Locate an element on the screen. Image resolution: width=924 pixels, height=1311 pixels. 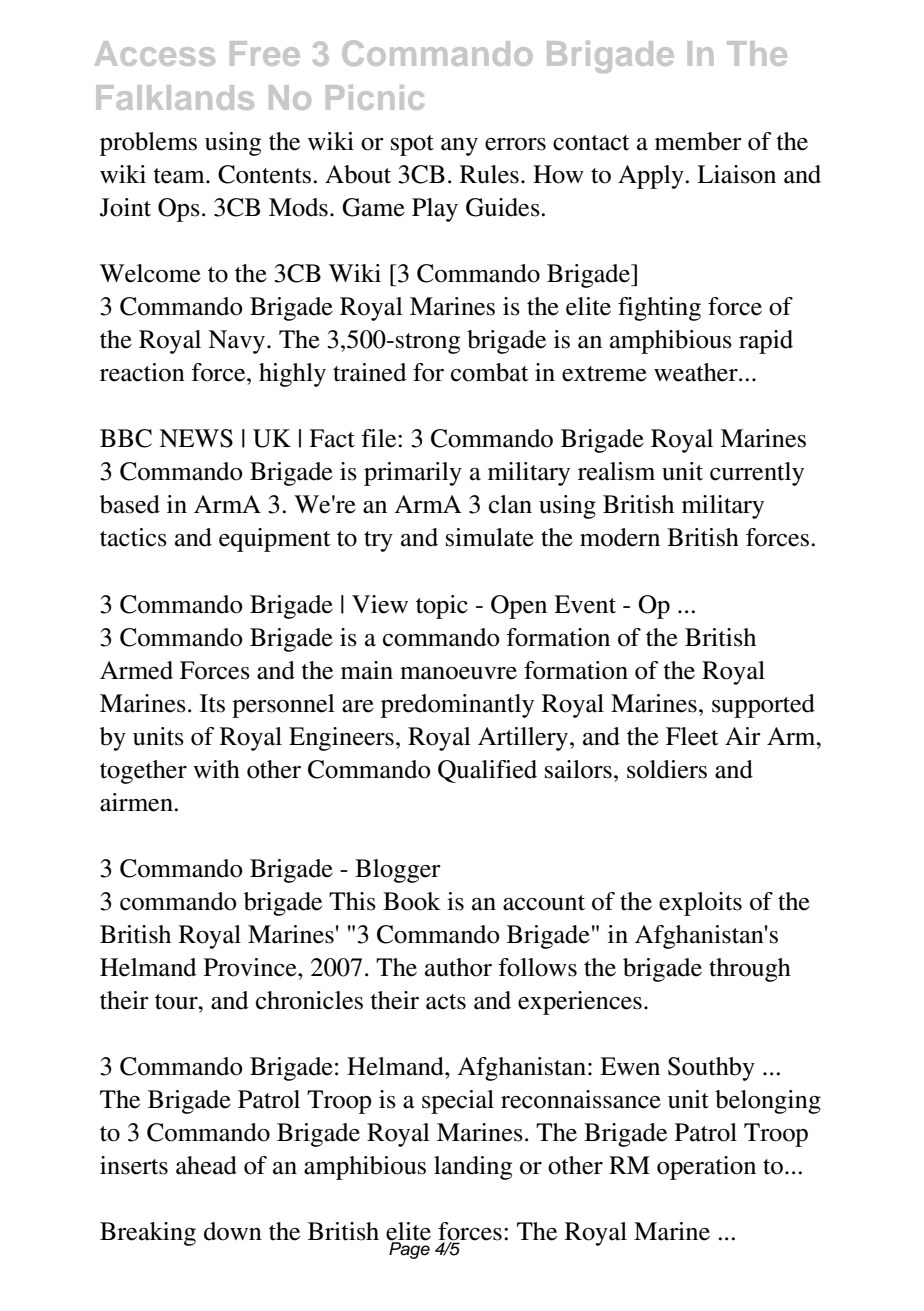
currently is located at coordinates (757, 474).
